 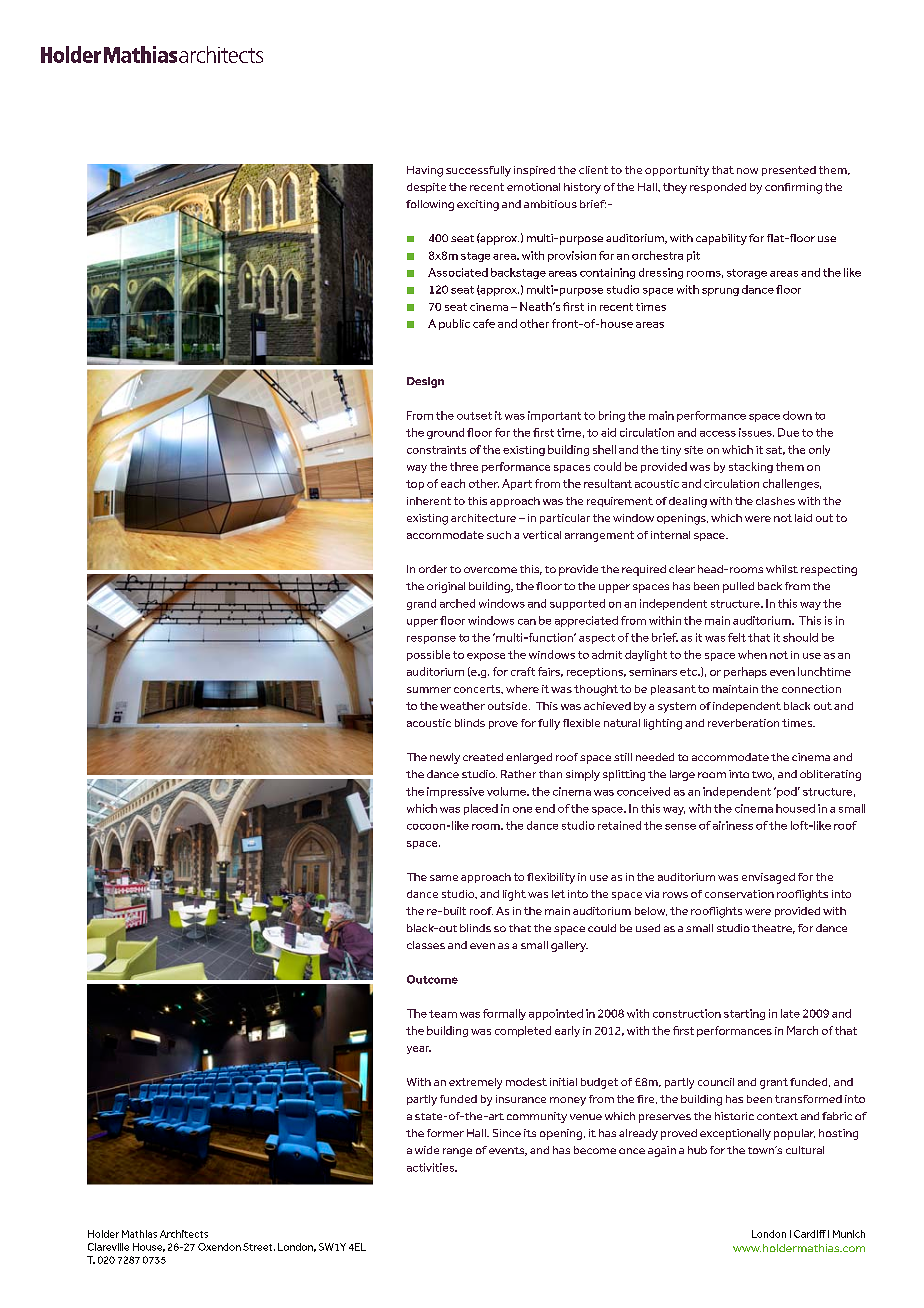 I want to click on where, so click(x=522, y=689).
